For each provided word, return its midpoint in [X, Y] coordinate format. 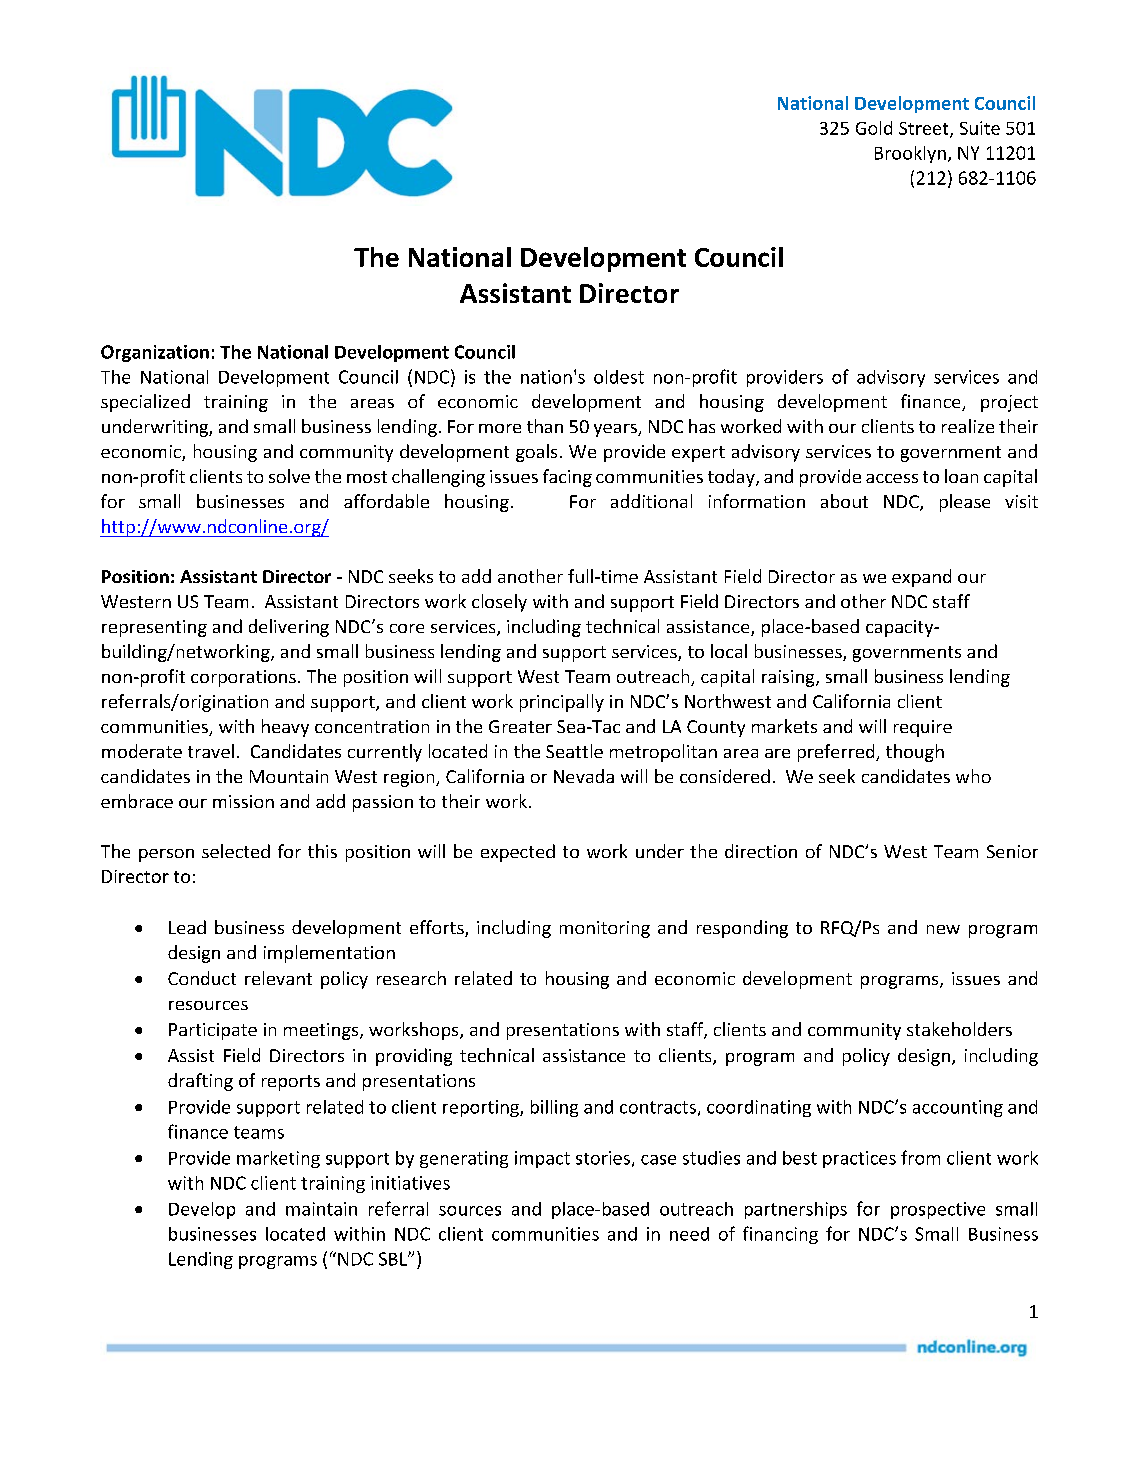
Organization [155, 353]
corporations [243, 678]
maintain [321, 1209]
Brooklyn [910, 154]
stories [603, 1158]
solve [289, 476]
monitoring [605, 929]
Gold [874, 128]
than [545, 426]
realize [968, 426]
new [943, 929]
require [923, 728]
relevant [278, 978]
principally [562, 703]
